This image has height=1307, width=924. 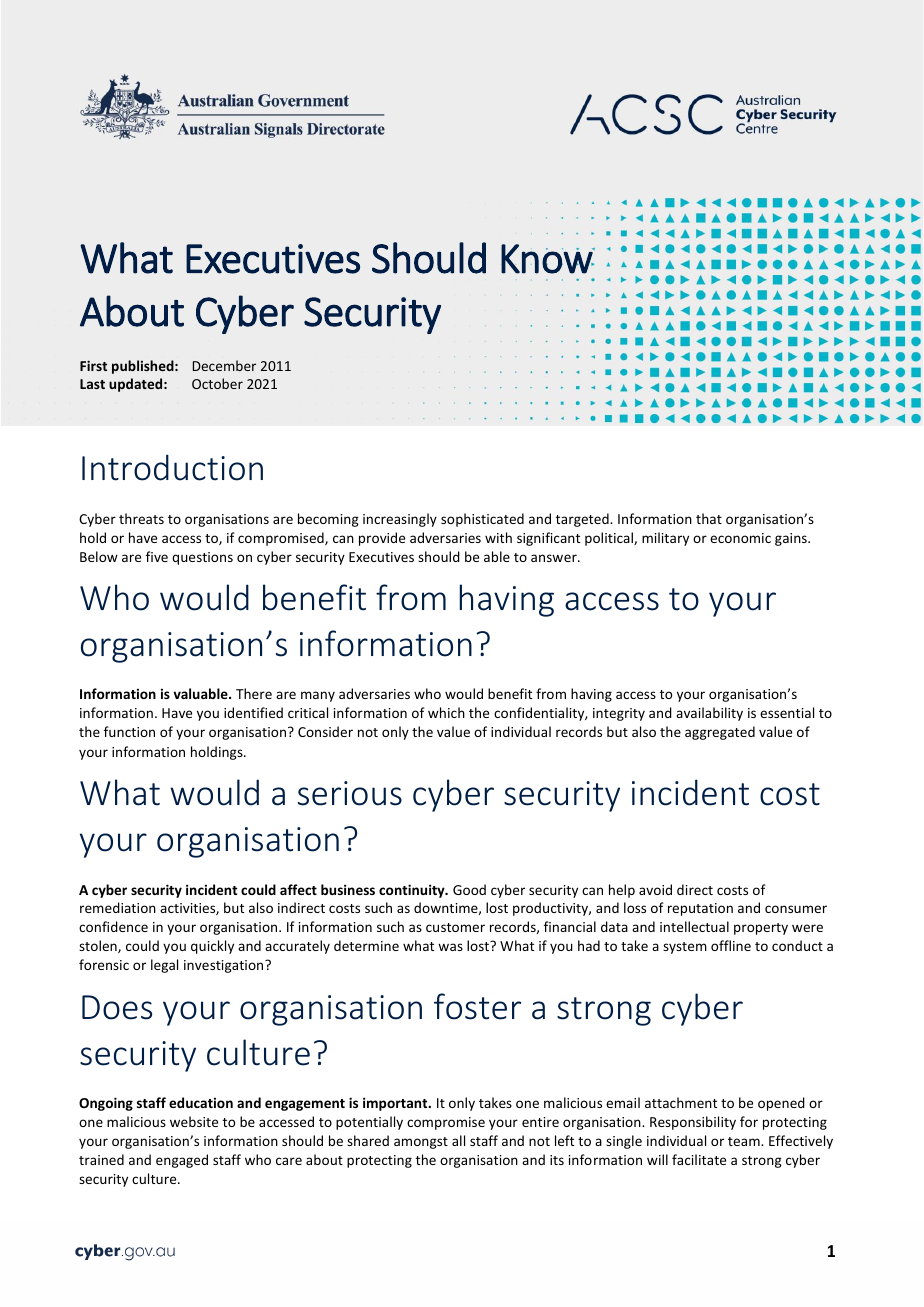 What do you see at coordinates (224, 365) in the image?
I see `December` at bounding box center [224, 365].
